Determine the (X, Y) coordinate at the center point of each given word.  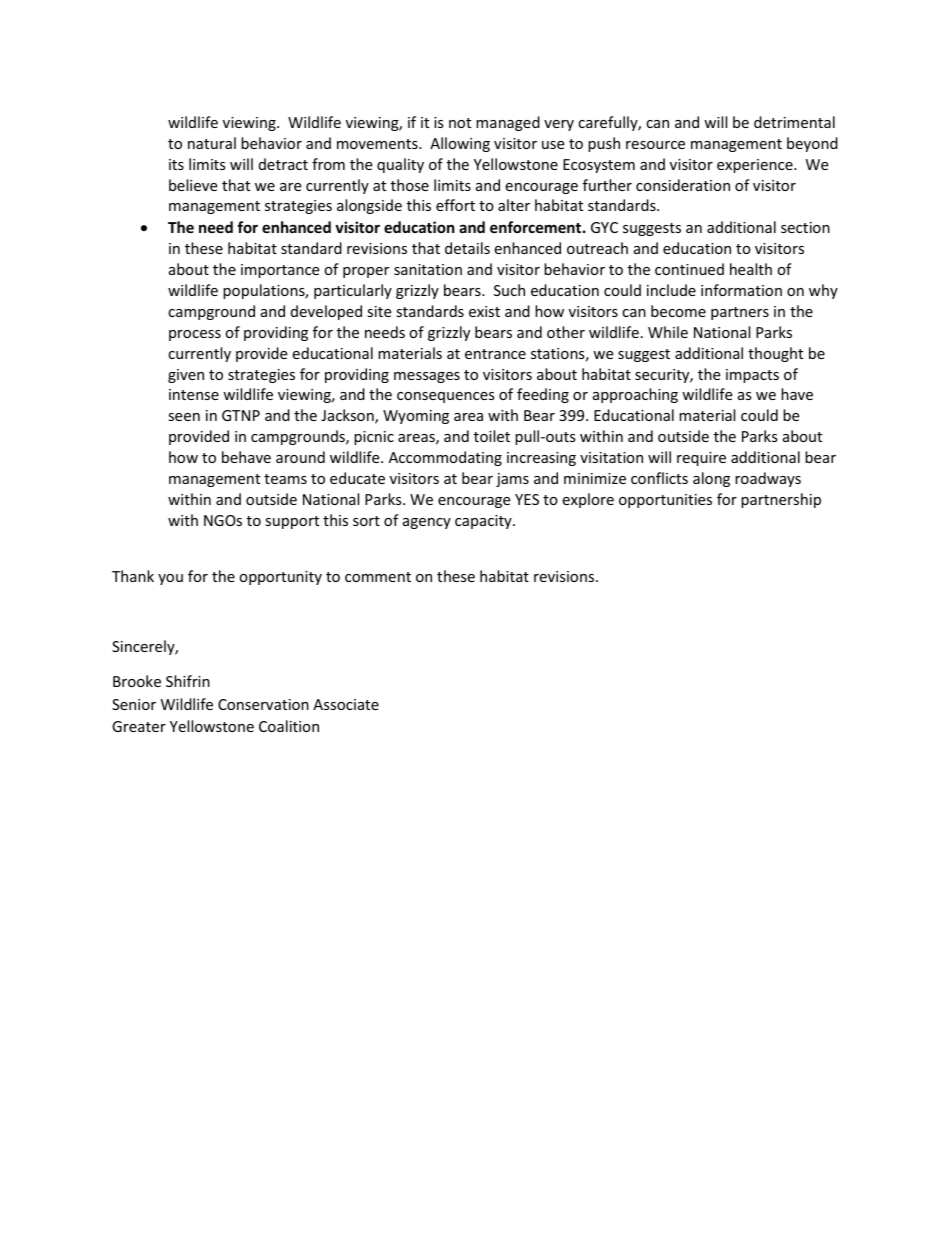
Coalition (289, 726)
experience (756, 166)
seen (184, 417)
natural (212, 143)
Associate (346, 704)
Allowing (460, 144)
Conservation (263, 704)
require (701, 459)
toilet (492, 436)
